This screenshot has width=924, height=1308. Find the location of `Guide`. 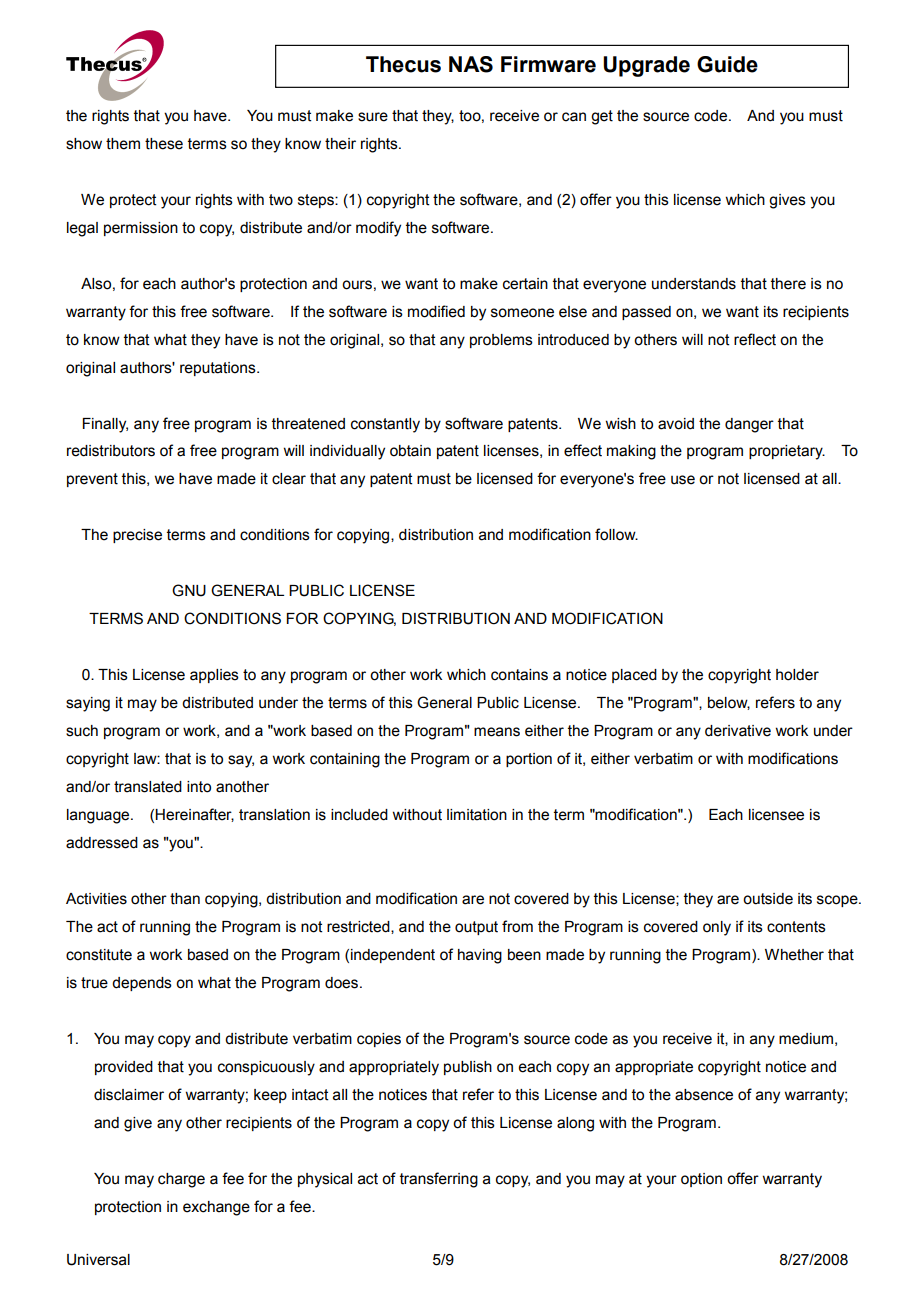

Guide is located at coordinates (727, 64).
